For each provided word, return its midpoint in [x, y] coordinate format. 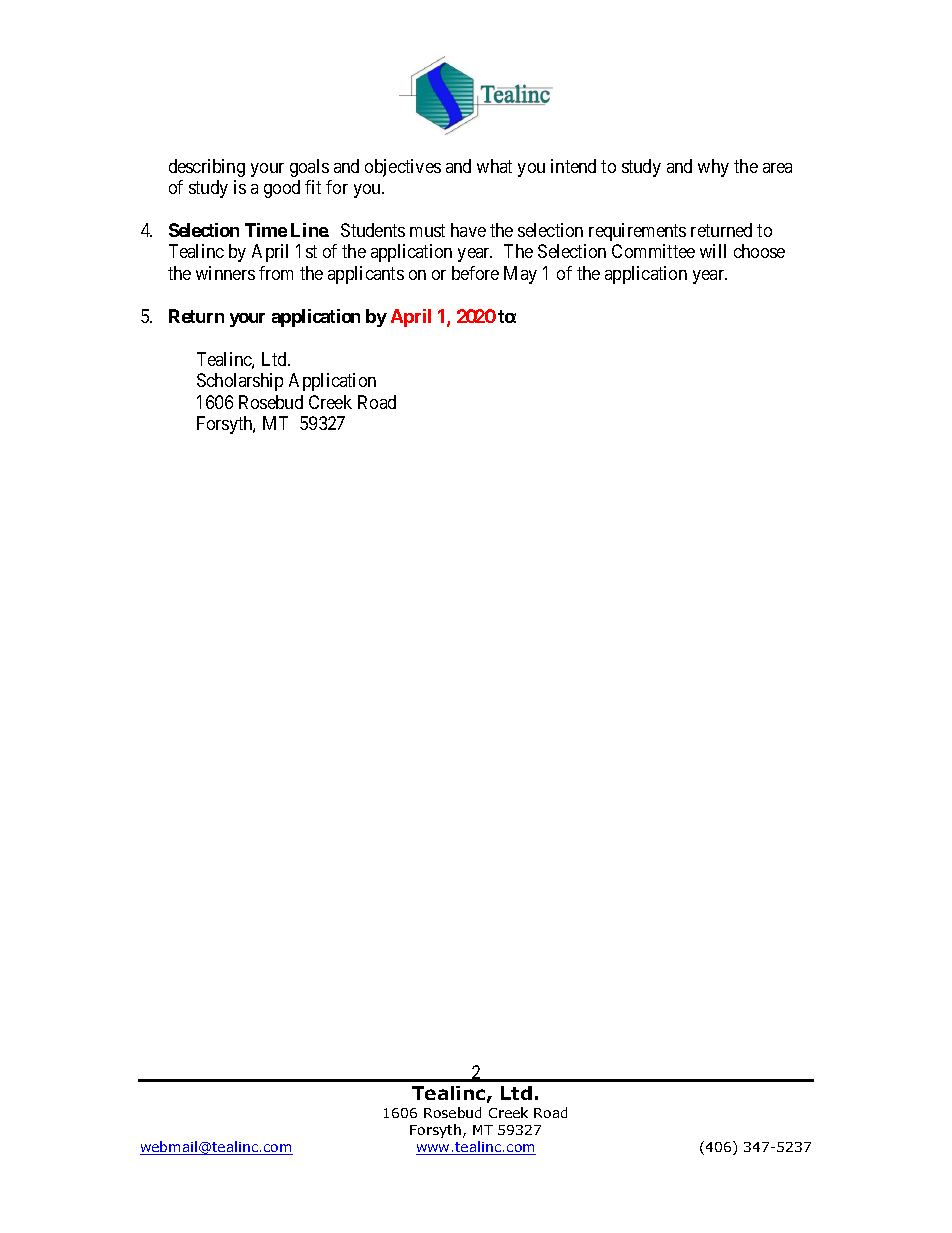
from [276, 273]
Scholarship [240, 382]
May [520, 275]
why [713, 168]
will [713, 251]
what [494, 166]
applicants [366, 275]
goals [309, 168]
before [475, 273]
